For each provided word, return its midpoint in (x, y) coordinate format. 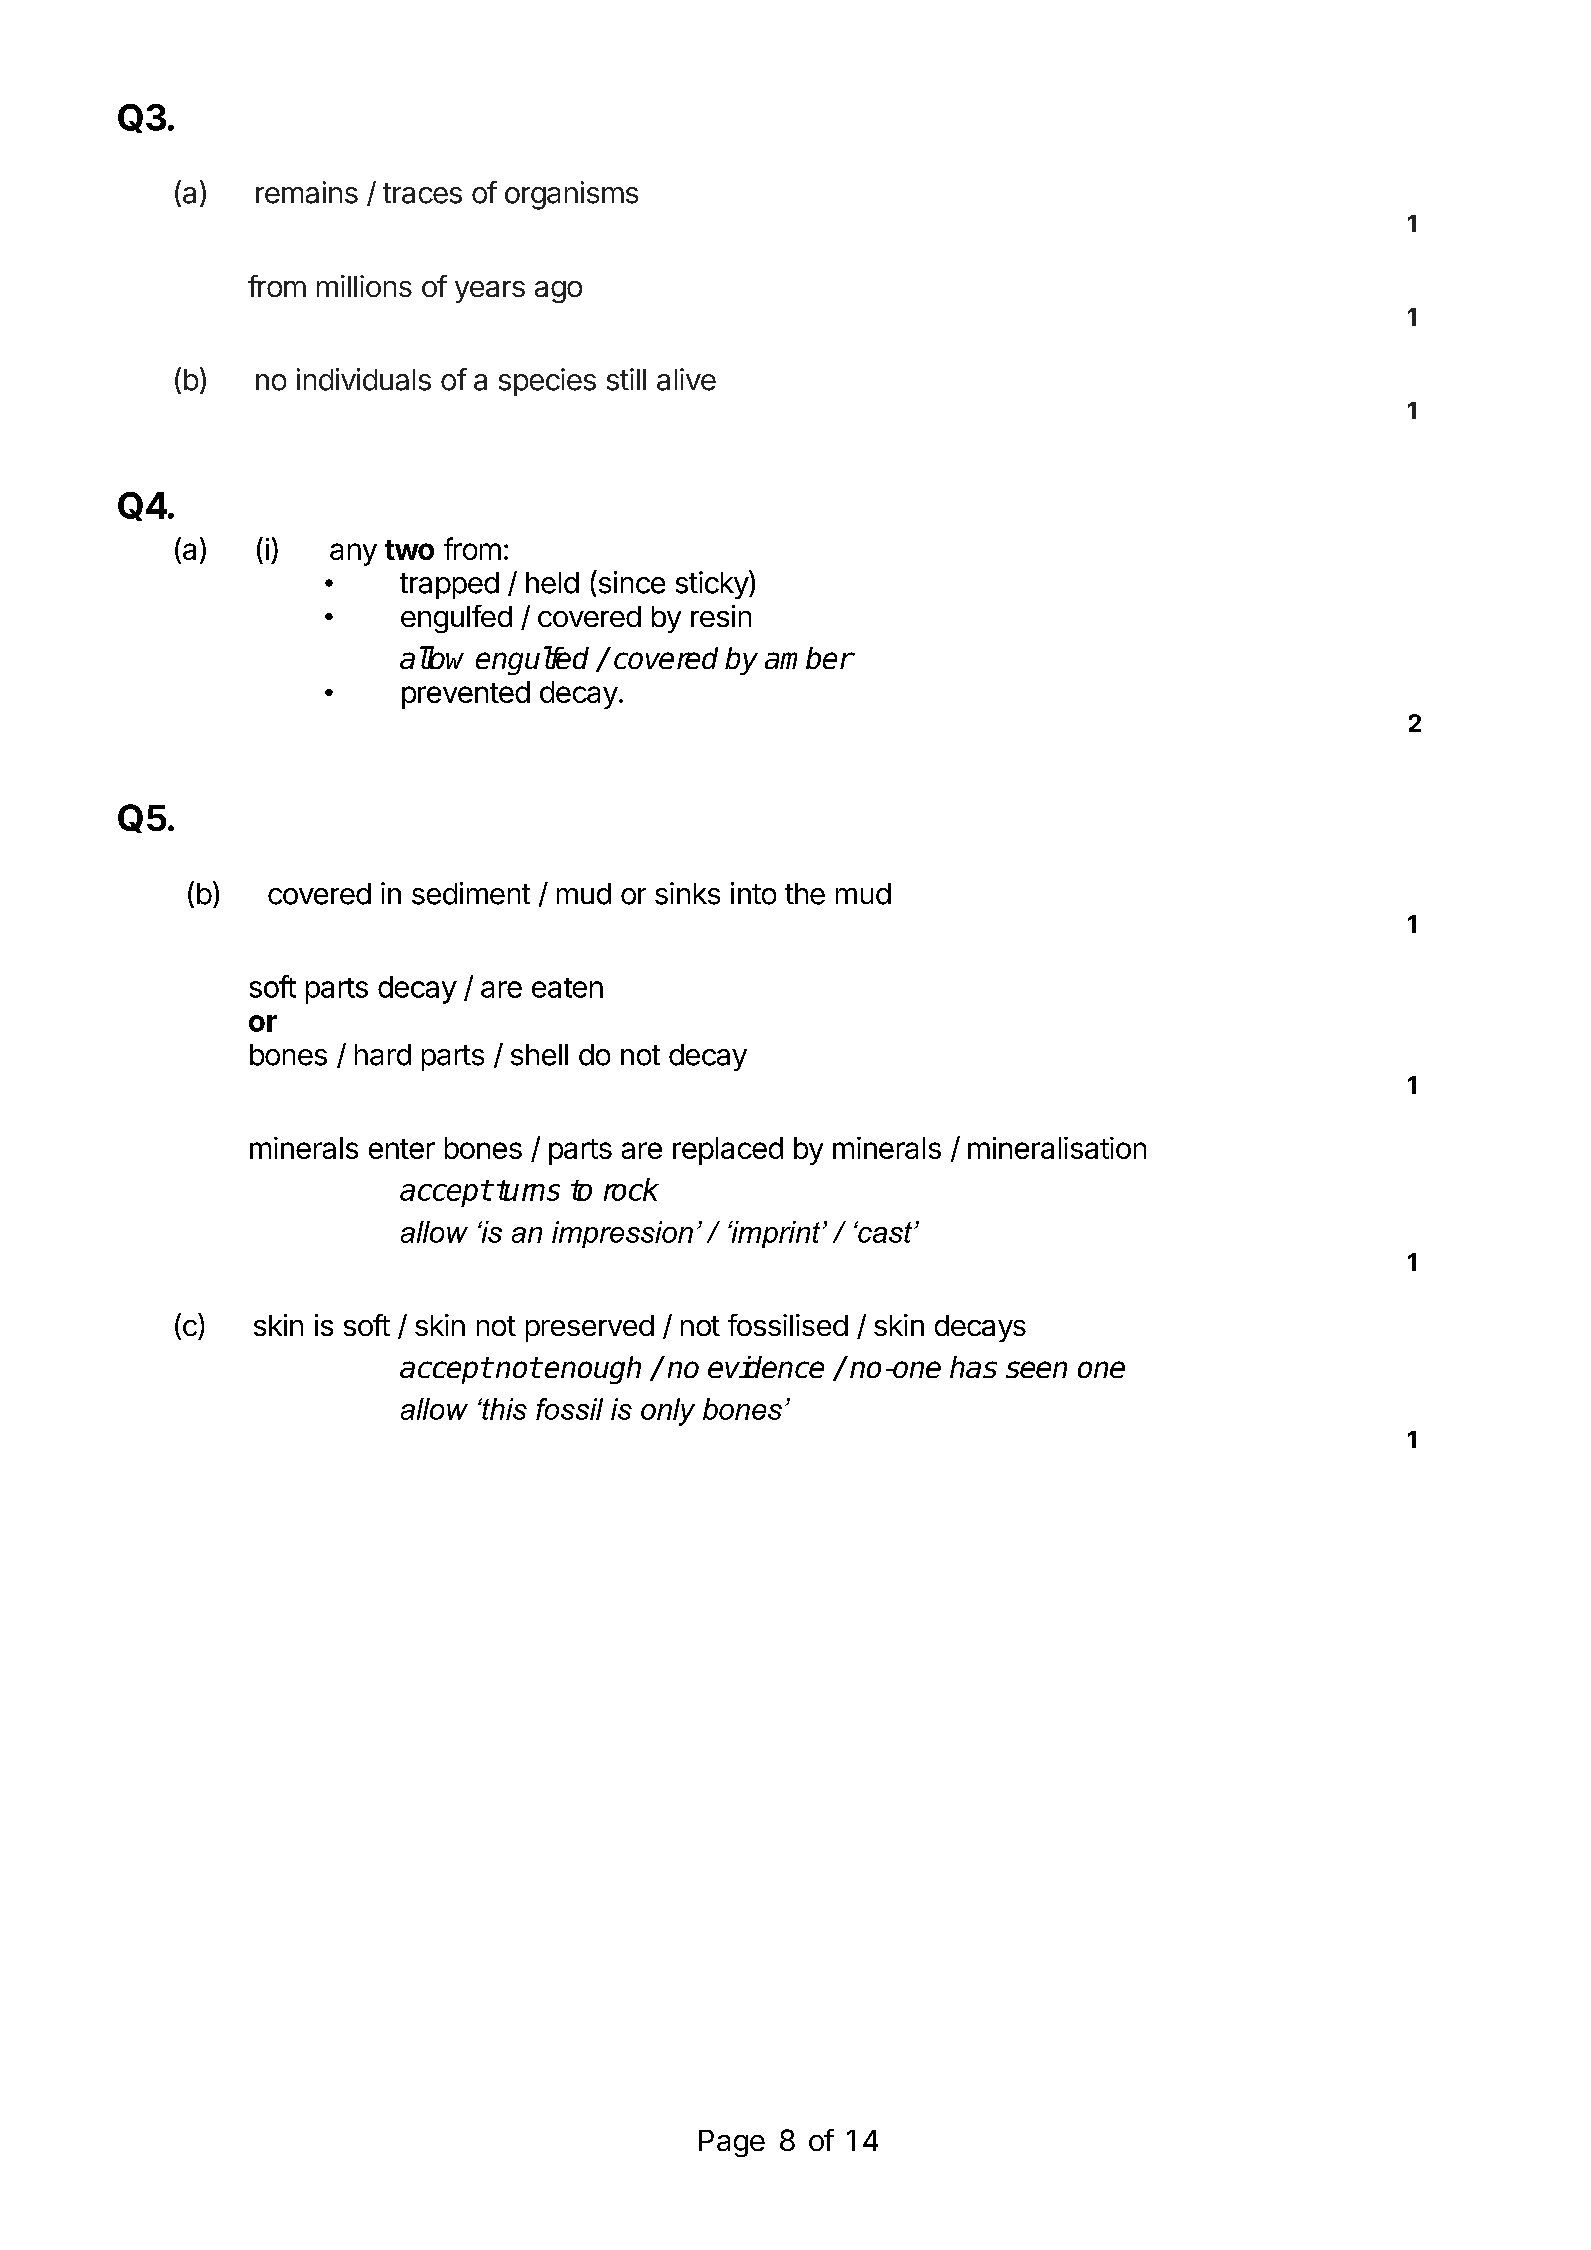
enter (402, 1149)
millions (364, 286)
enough (593, 1370)
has (973, 1367)
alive (686, 379)
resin (721, 616)
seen (1036, 1369)
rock (631, 1189)
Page (732, 2143)
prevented (466, 695)
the (805, 894)
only (668, 1412)
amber (809, 658)
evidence (766, 1367)
